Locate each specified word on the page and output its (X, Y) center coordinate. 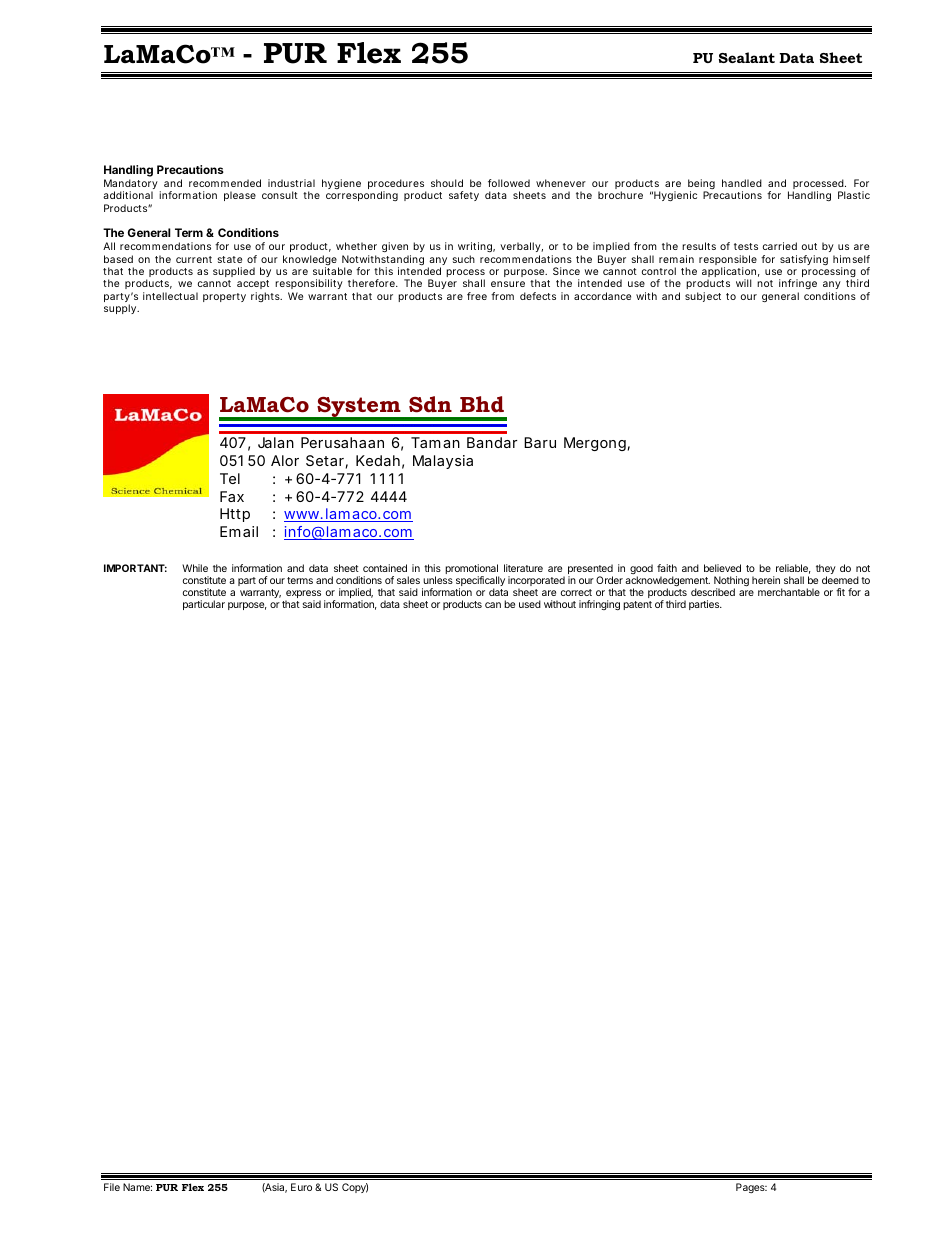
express (303, 595)
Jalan (276, 442)
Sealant (747, 57)
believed (722, 568)
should (447, 183)
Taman (435, 442)
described (713, 592)
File (112, 1187)
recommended (225, 183)
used (530, 604)
